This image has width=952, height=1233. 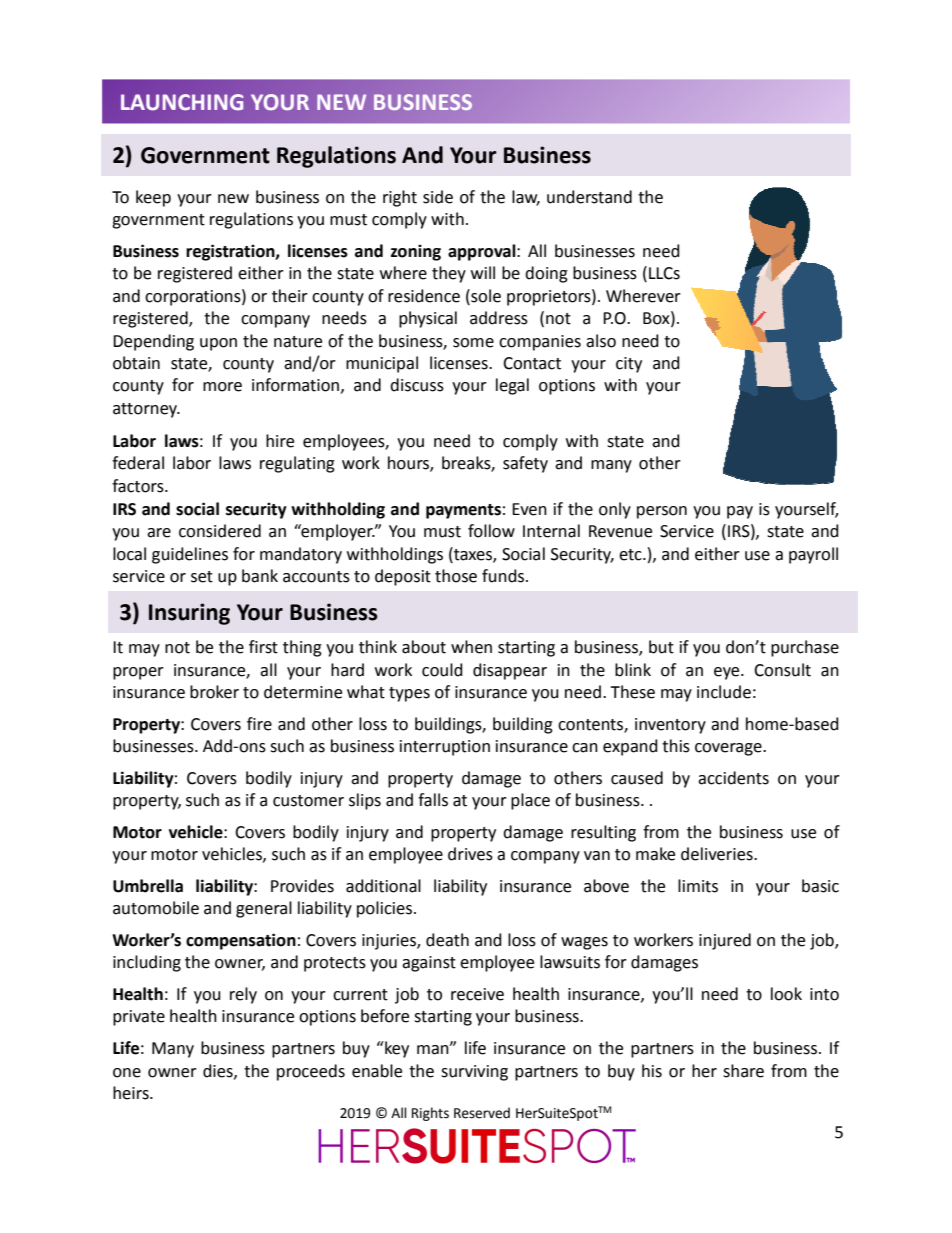 What do you see at coordinates (474, 1073) in the image?
I see `surviving` at bounding box center [474, 1073].
